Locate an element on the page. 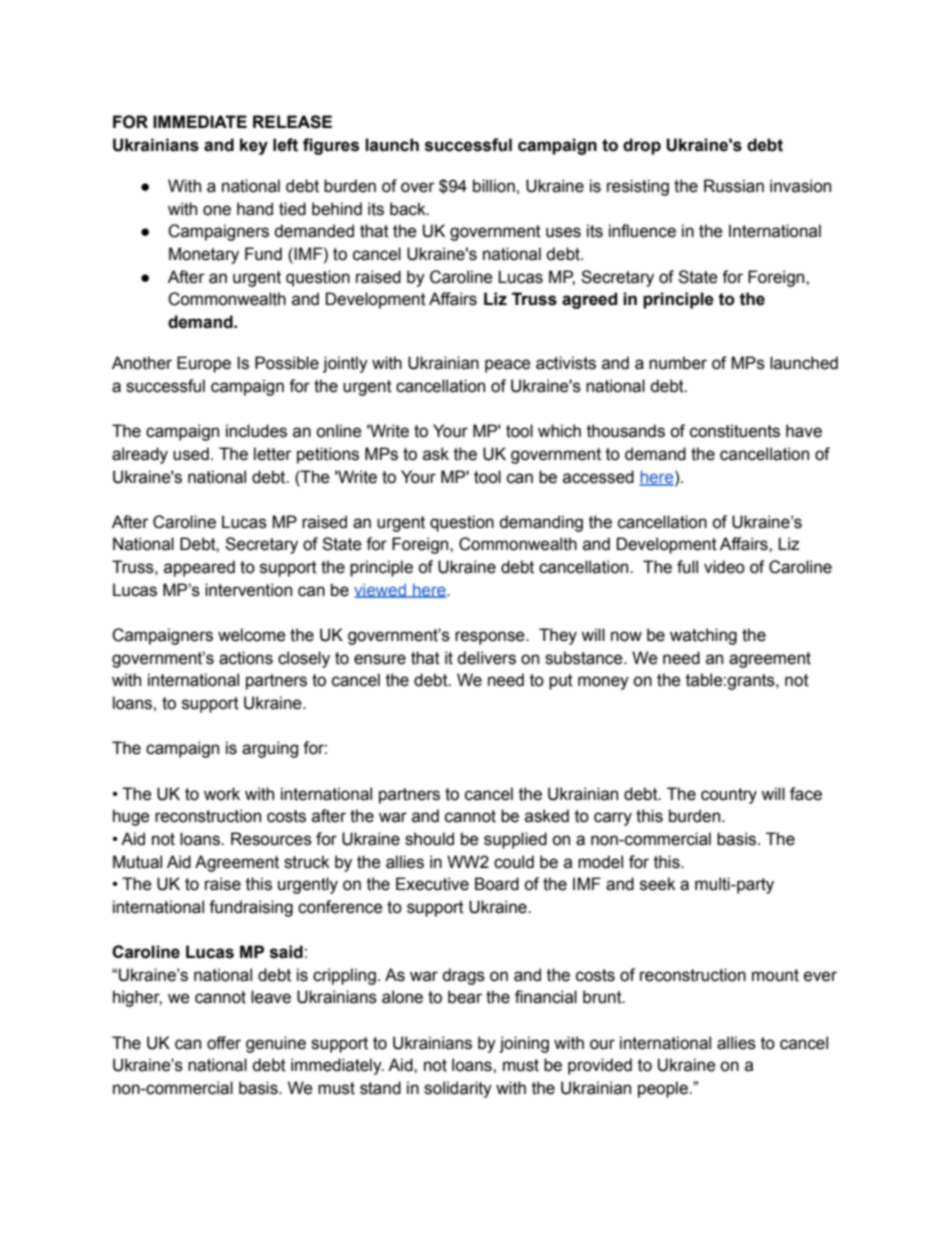 The width and height of the document is (952, 1233). billion is located at coordinates (494, 186).
